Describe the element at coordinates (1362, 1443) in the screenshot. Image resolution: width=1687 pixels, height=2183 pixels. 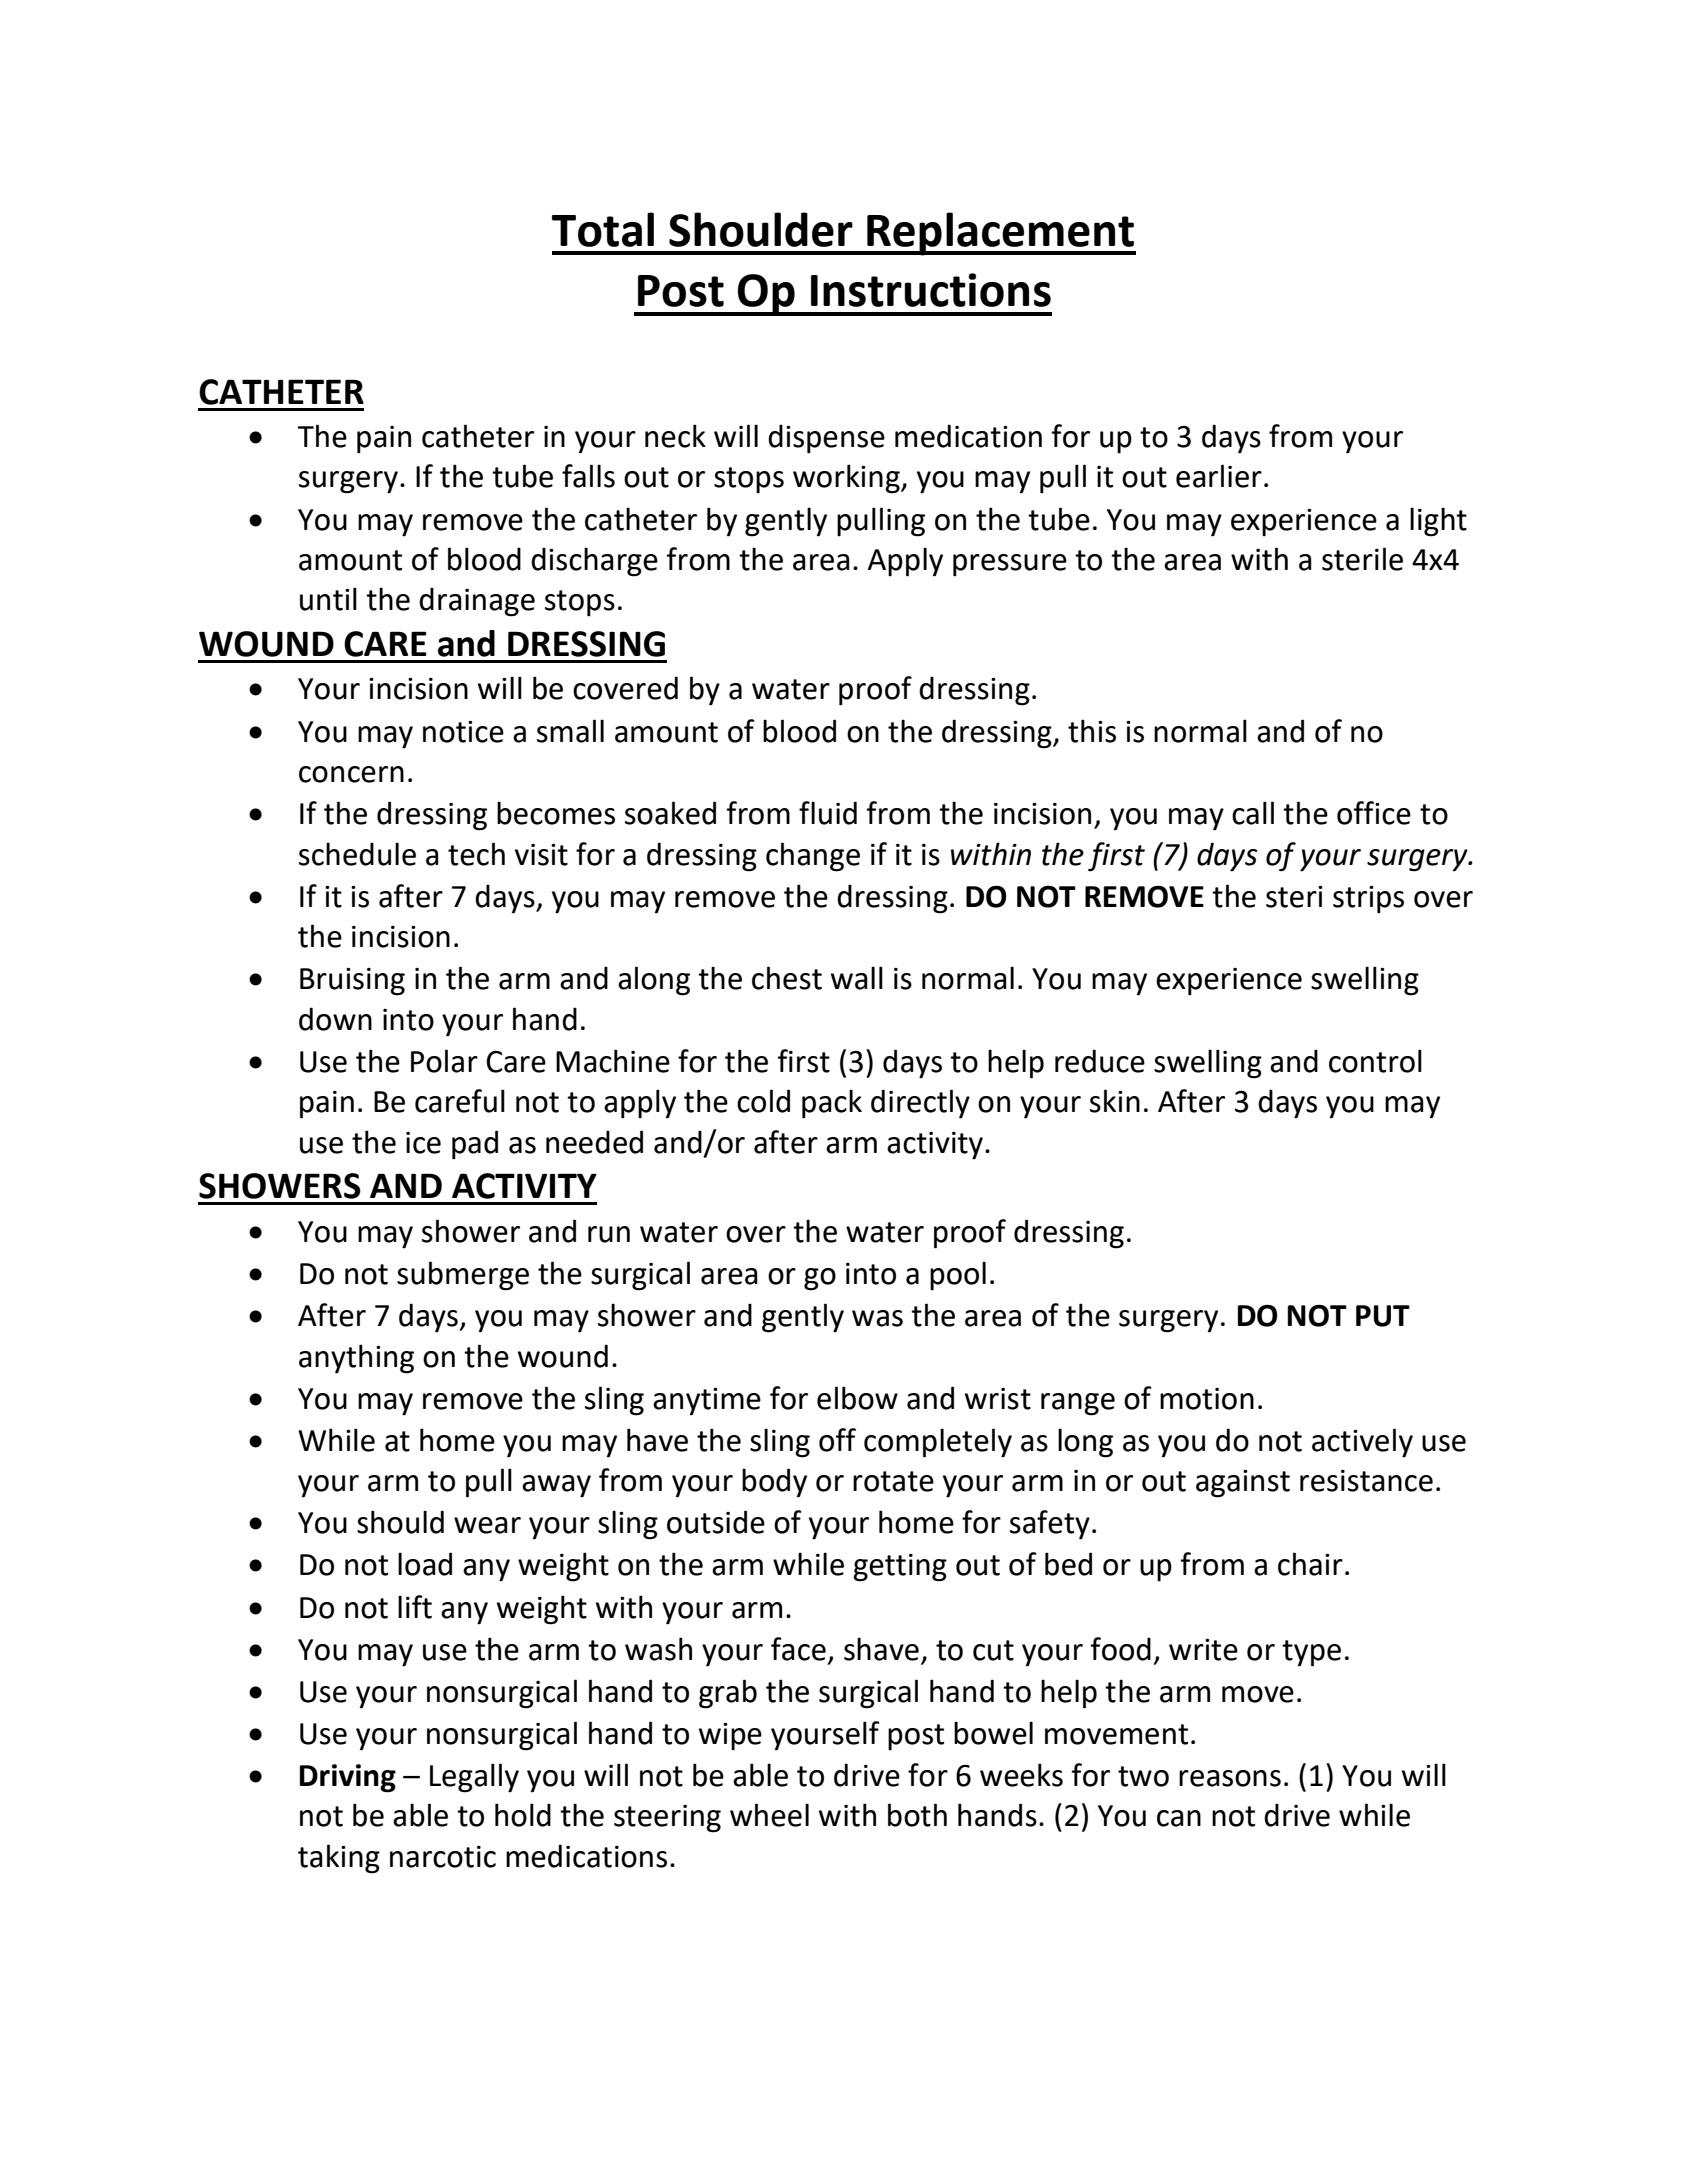
I see `actively` at that location.
